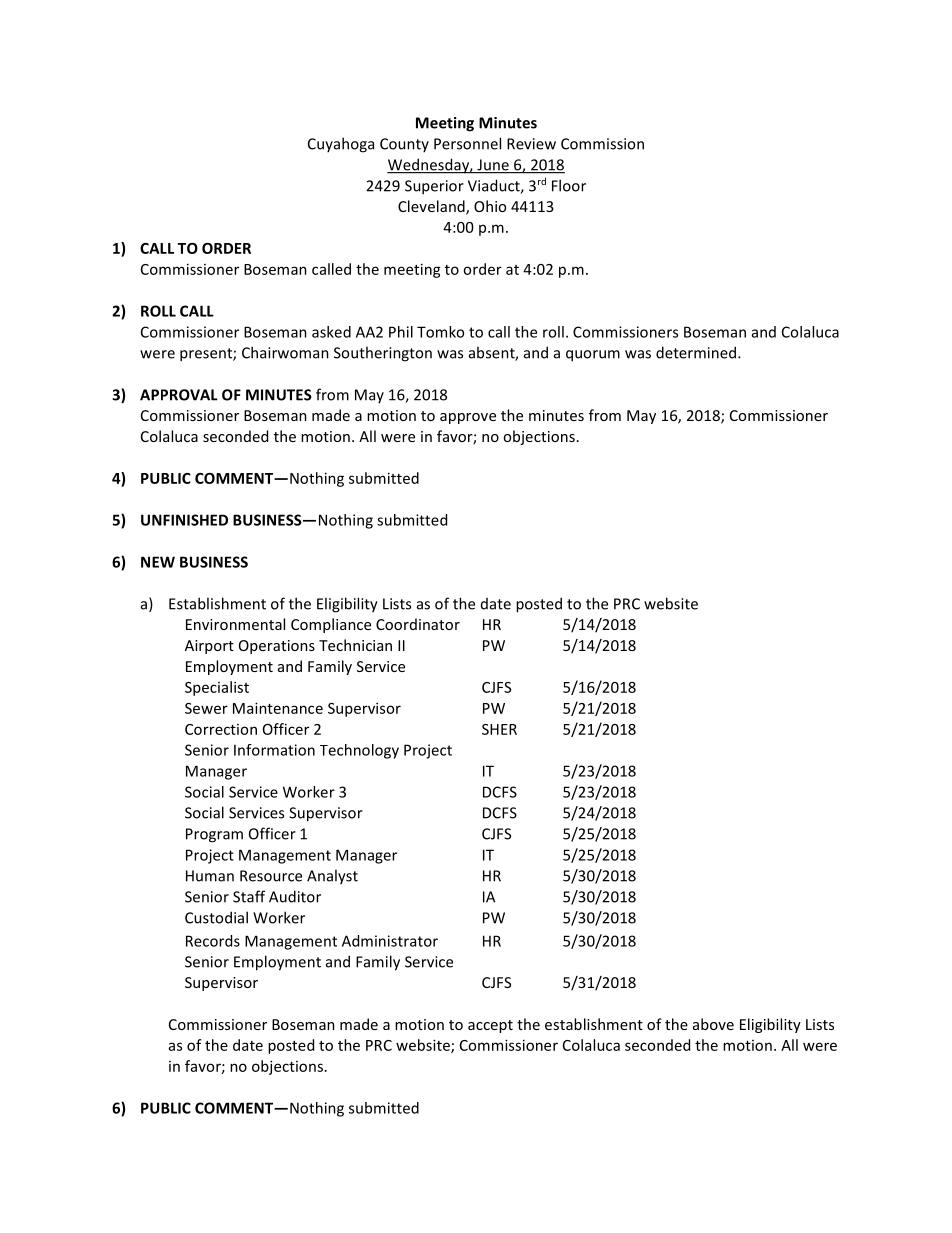  I want to click on SHER, so click(499, 729).
